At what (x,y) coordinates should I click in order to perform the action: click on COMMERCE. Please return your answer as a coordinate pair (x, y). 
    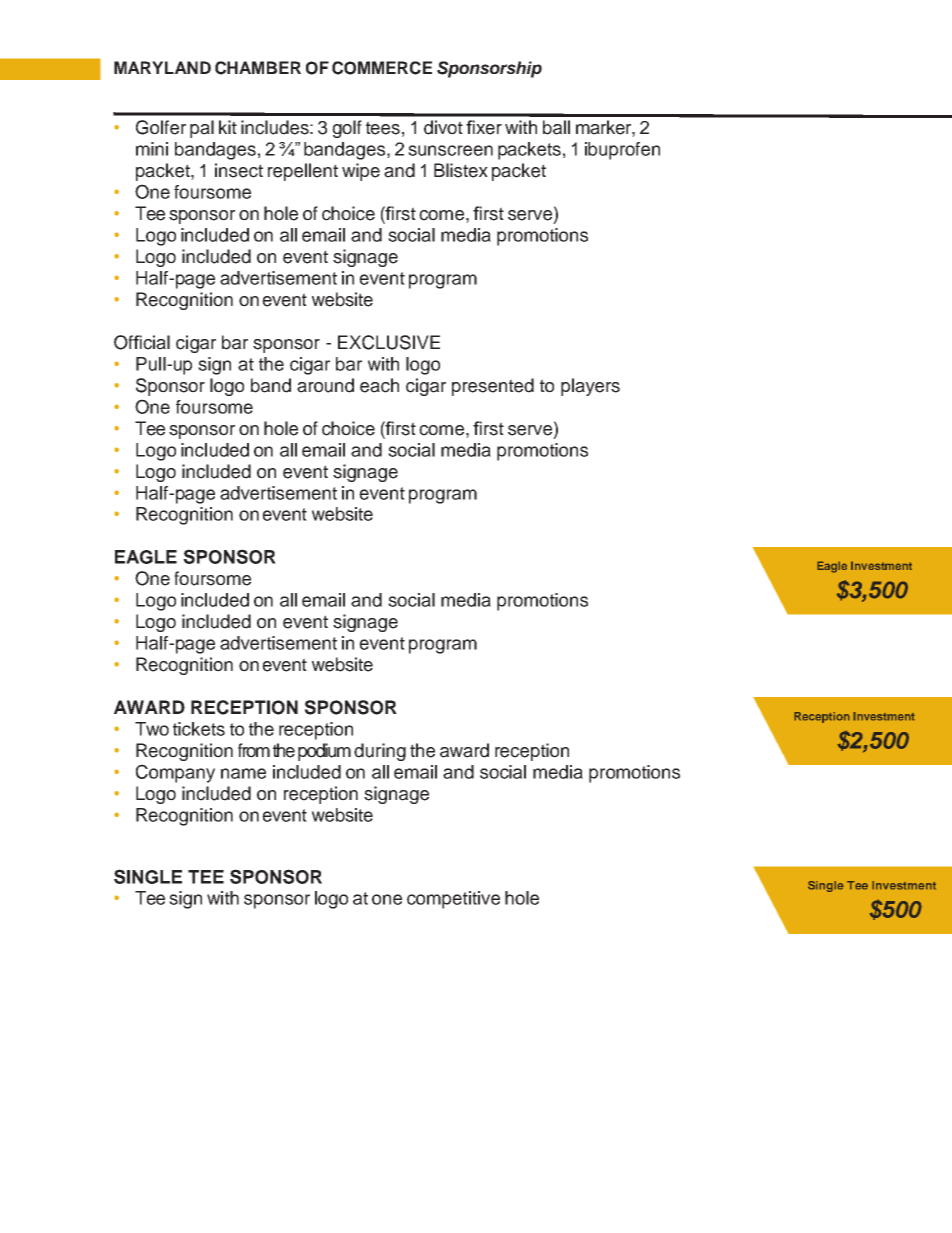
    Looking at the image, I should click on (382, 68).
